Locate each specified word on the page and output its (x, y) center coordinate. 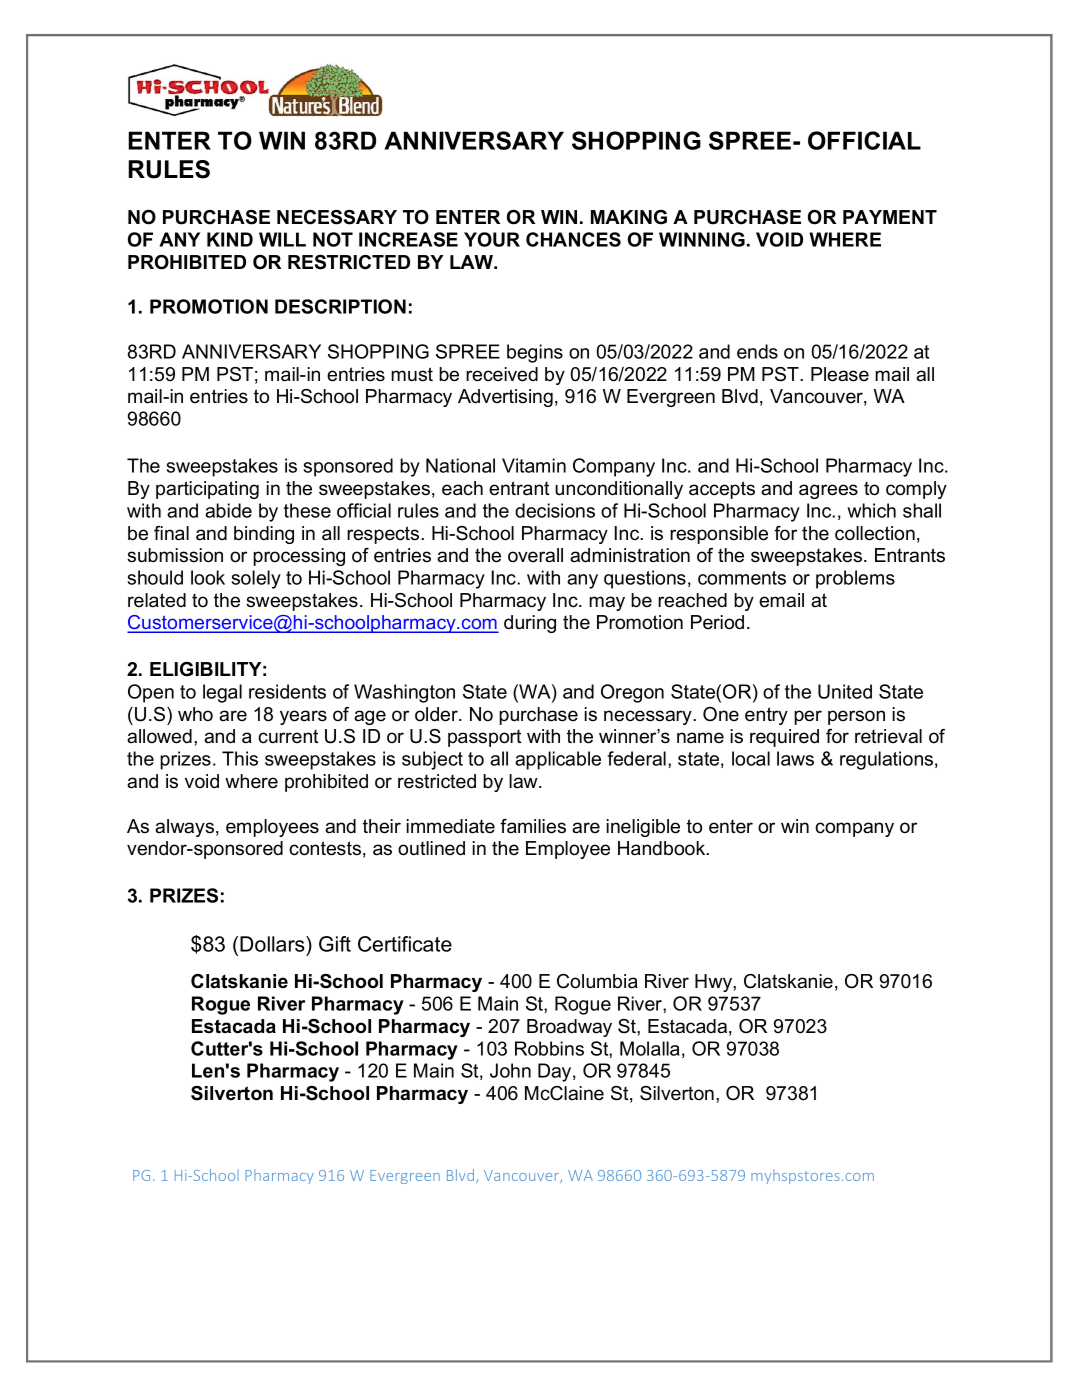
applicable (558, 760)
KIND (230, 239)
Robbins (549, 1048)
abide (228, 510)
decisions (555, 510)
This (240, 758)
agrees (828, 491)
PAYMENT (890, 217)
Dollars (273, 944)
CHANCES (573, 239)
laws (795, 758)
